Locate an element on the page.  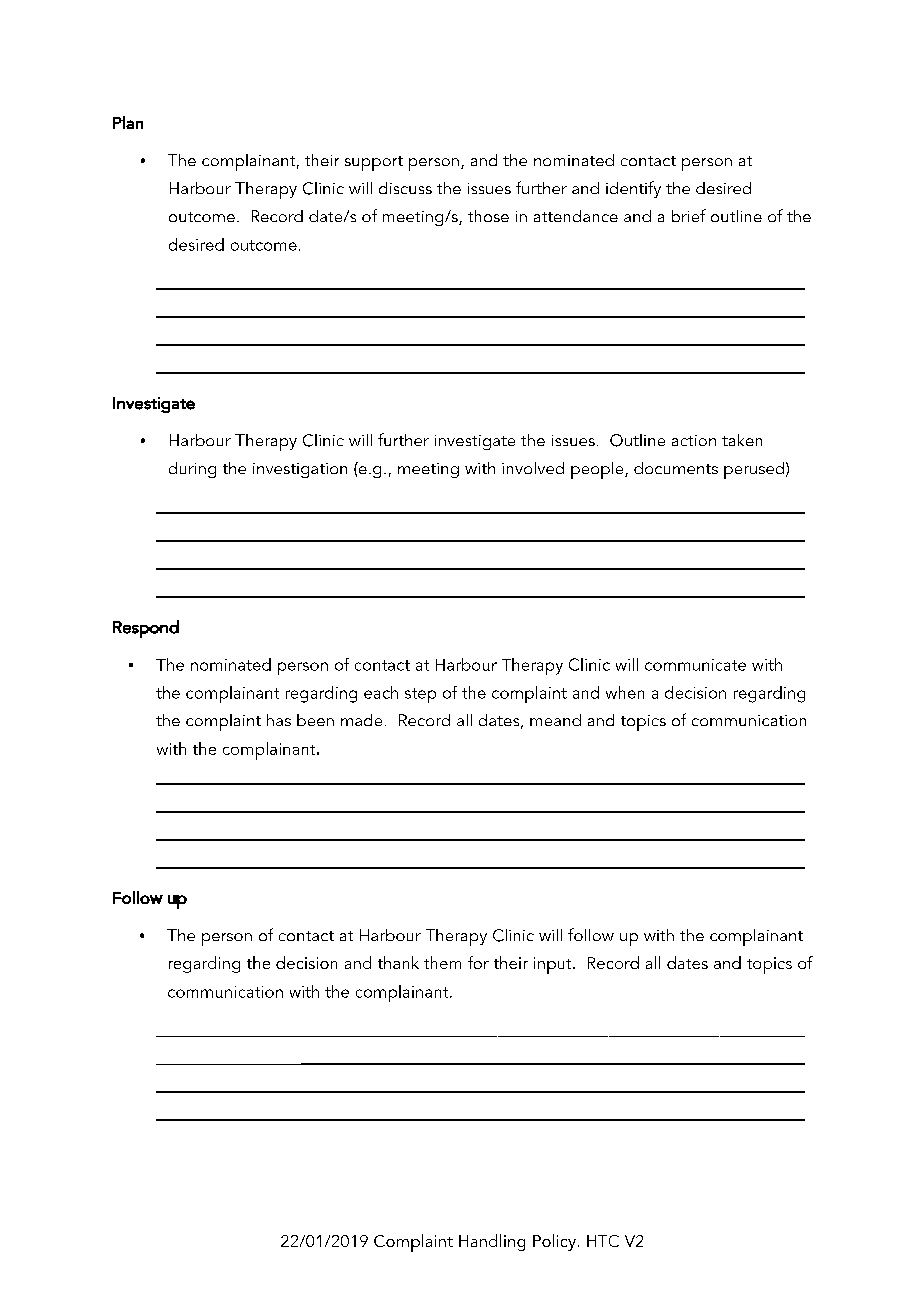
involved is located at coordinates (533, 468).
